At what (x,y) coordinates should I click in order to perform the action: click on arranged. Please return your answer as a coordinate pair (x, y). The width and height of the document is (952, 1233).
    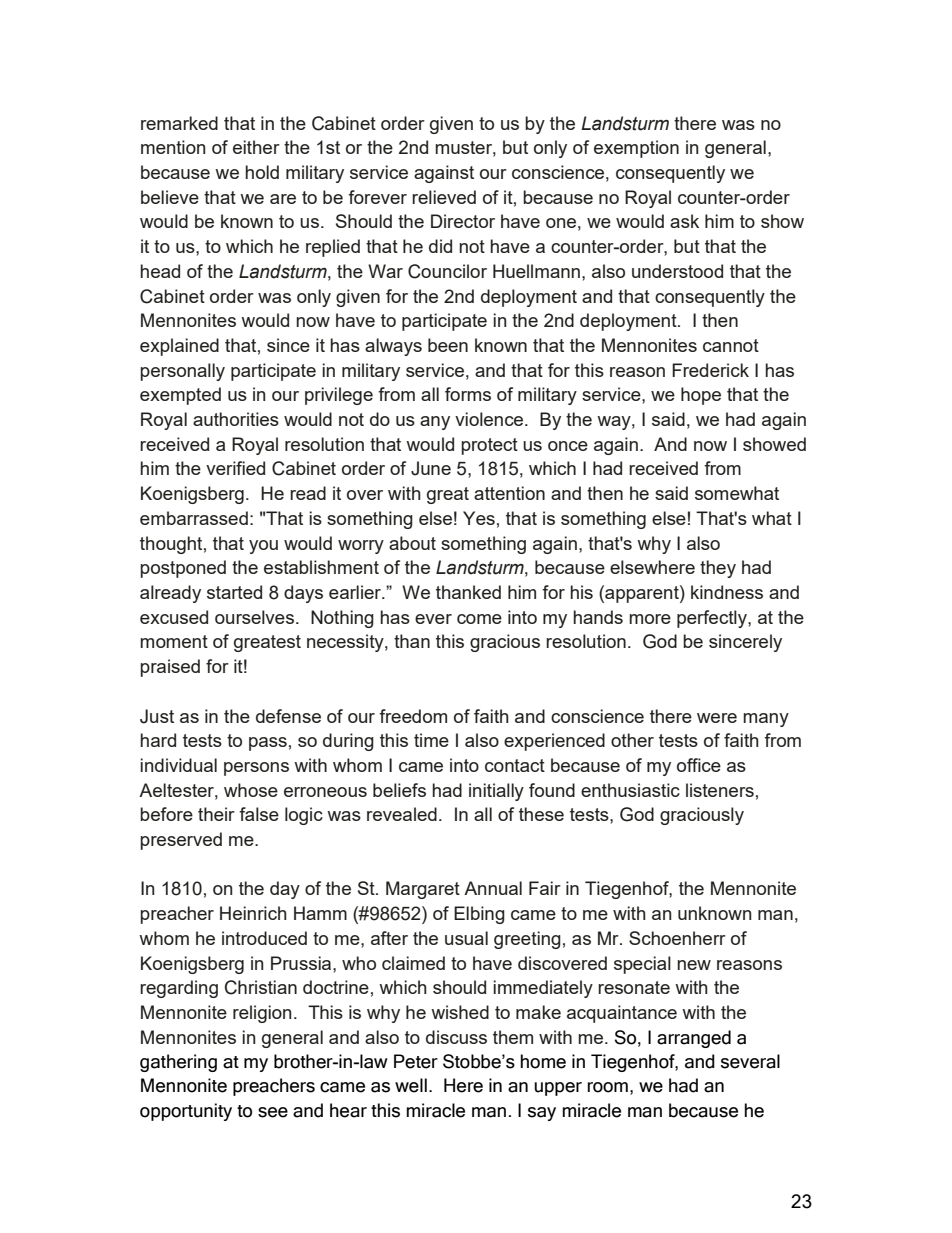
    Looking at the image, I should click on (694, 1039).
